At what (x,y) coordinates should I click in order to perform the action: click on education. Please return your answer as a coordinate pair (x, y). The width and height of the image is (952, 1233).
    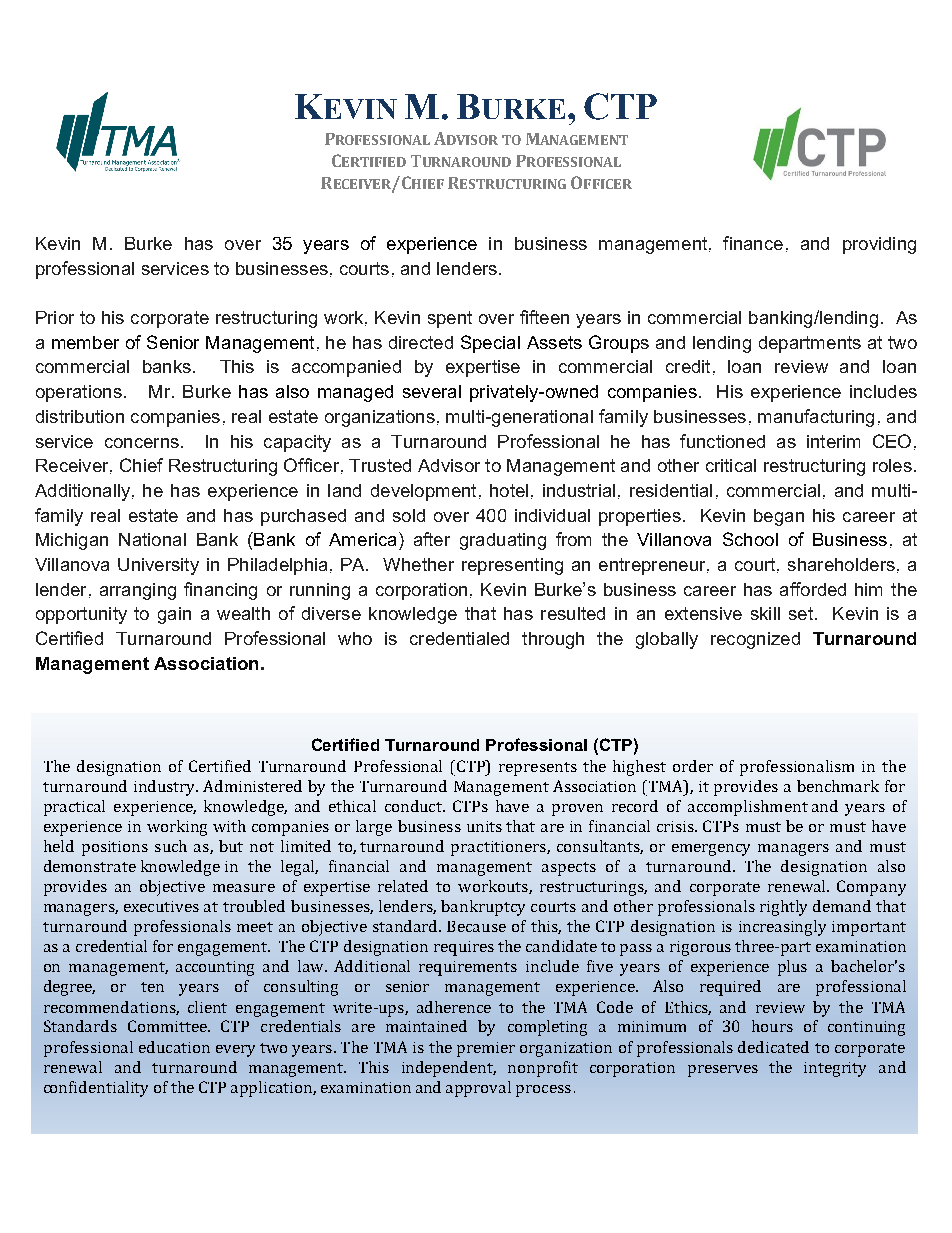
    Looking at the image, I should click on (174, 1047).
